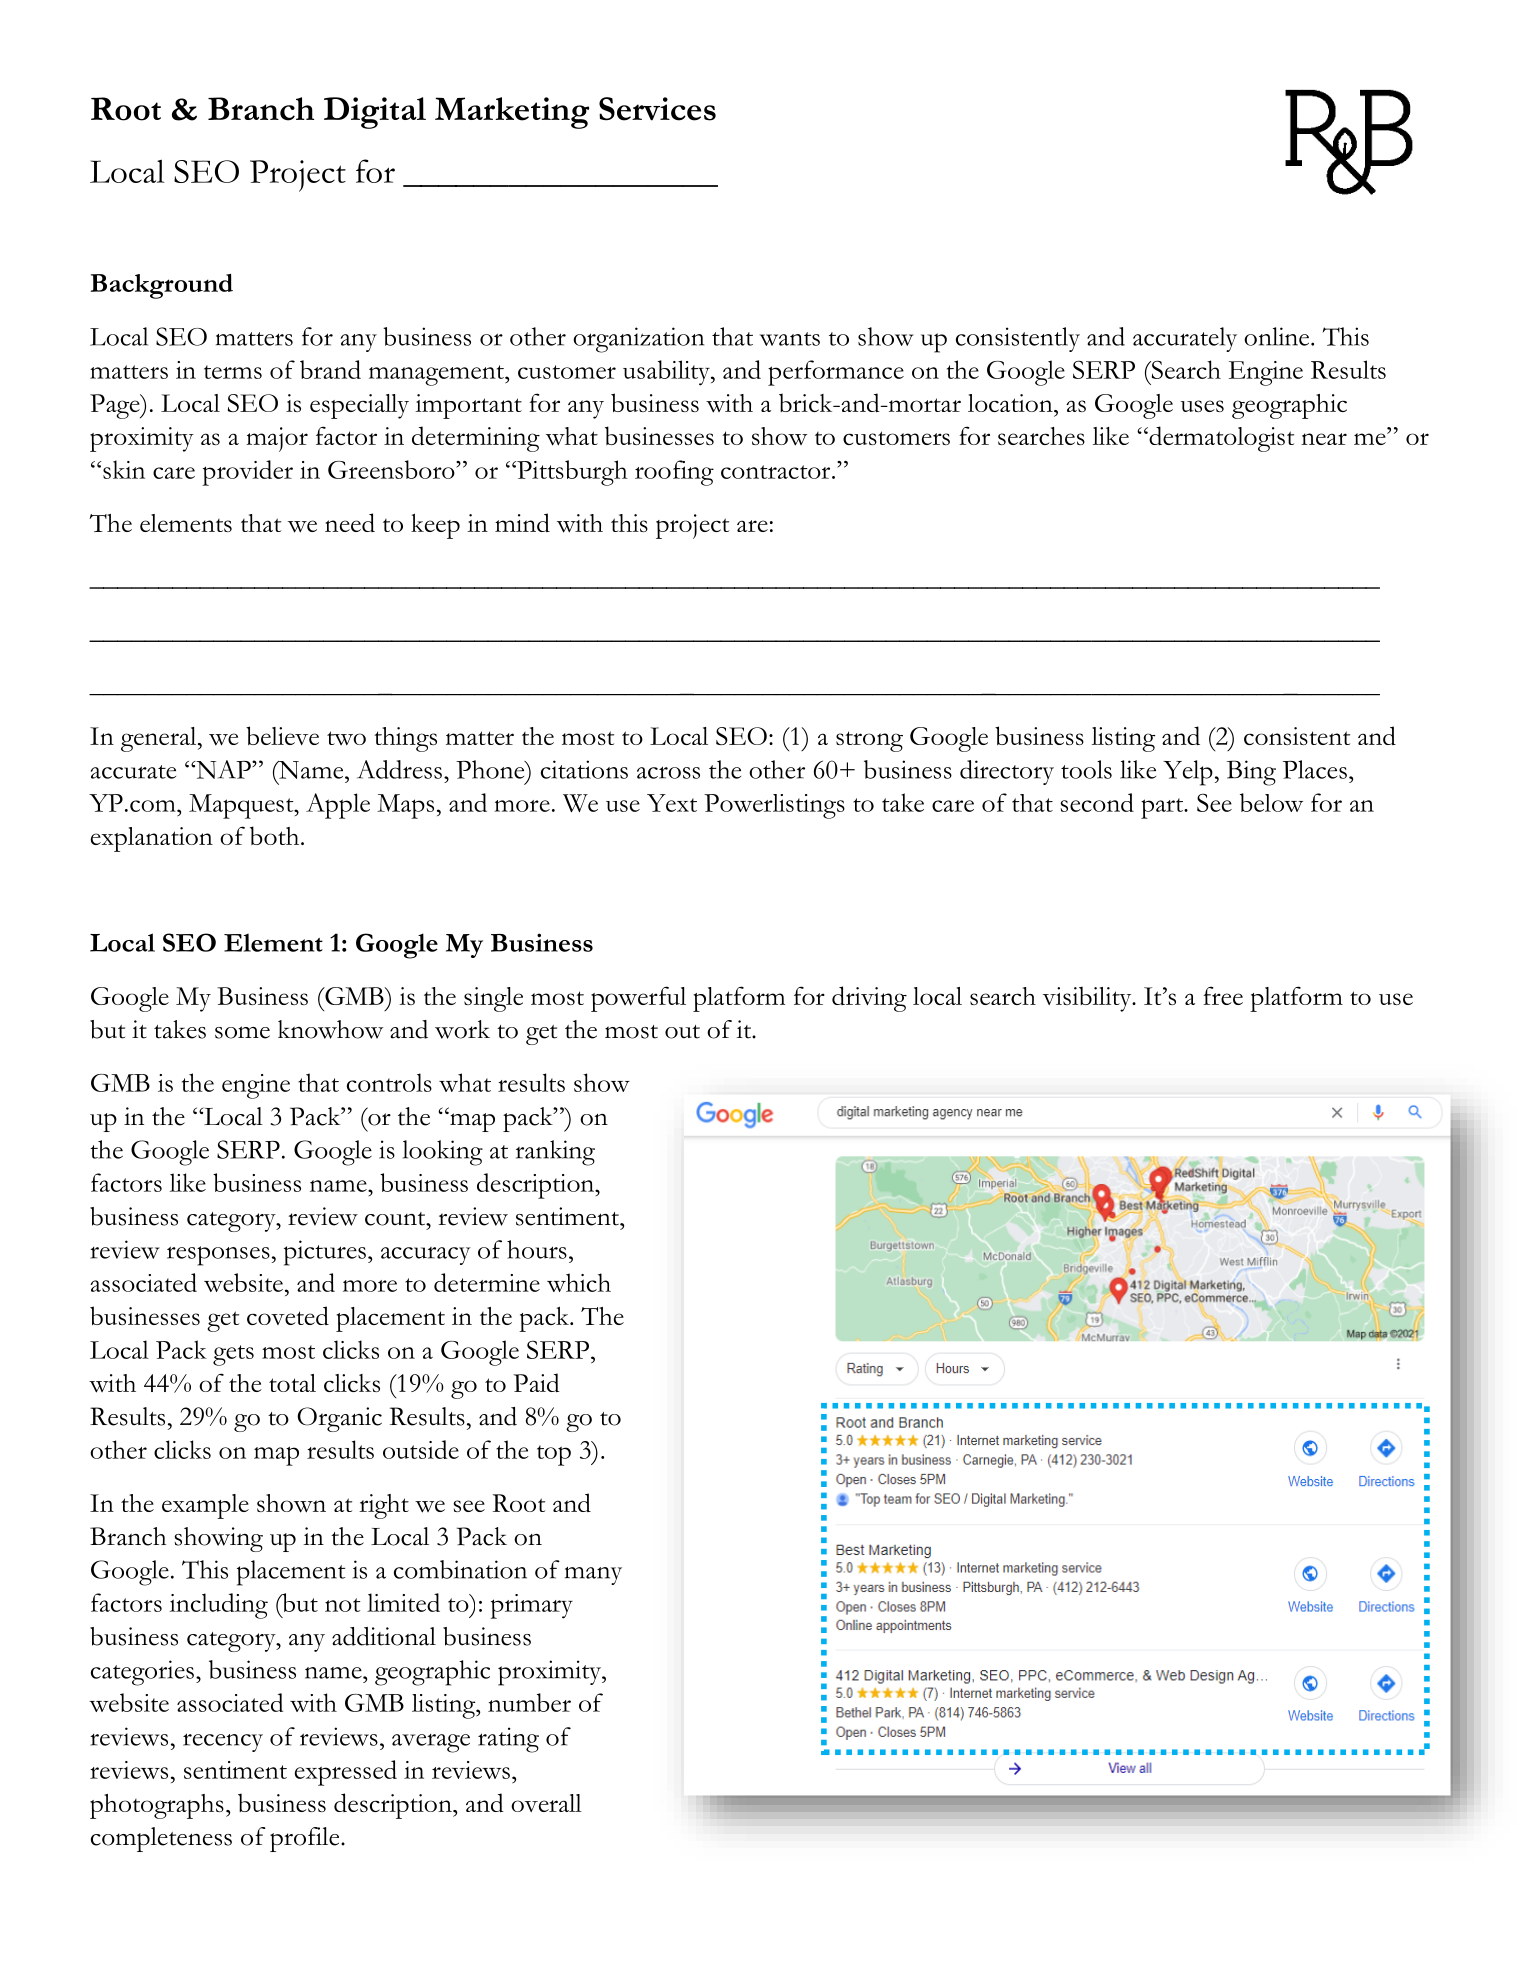 The height and width of the document is (1977, 1527). What do you see at coordinates (1223, 995) in the document?
I see `free` at bounding box center [1223, 995].
